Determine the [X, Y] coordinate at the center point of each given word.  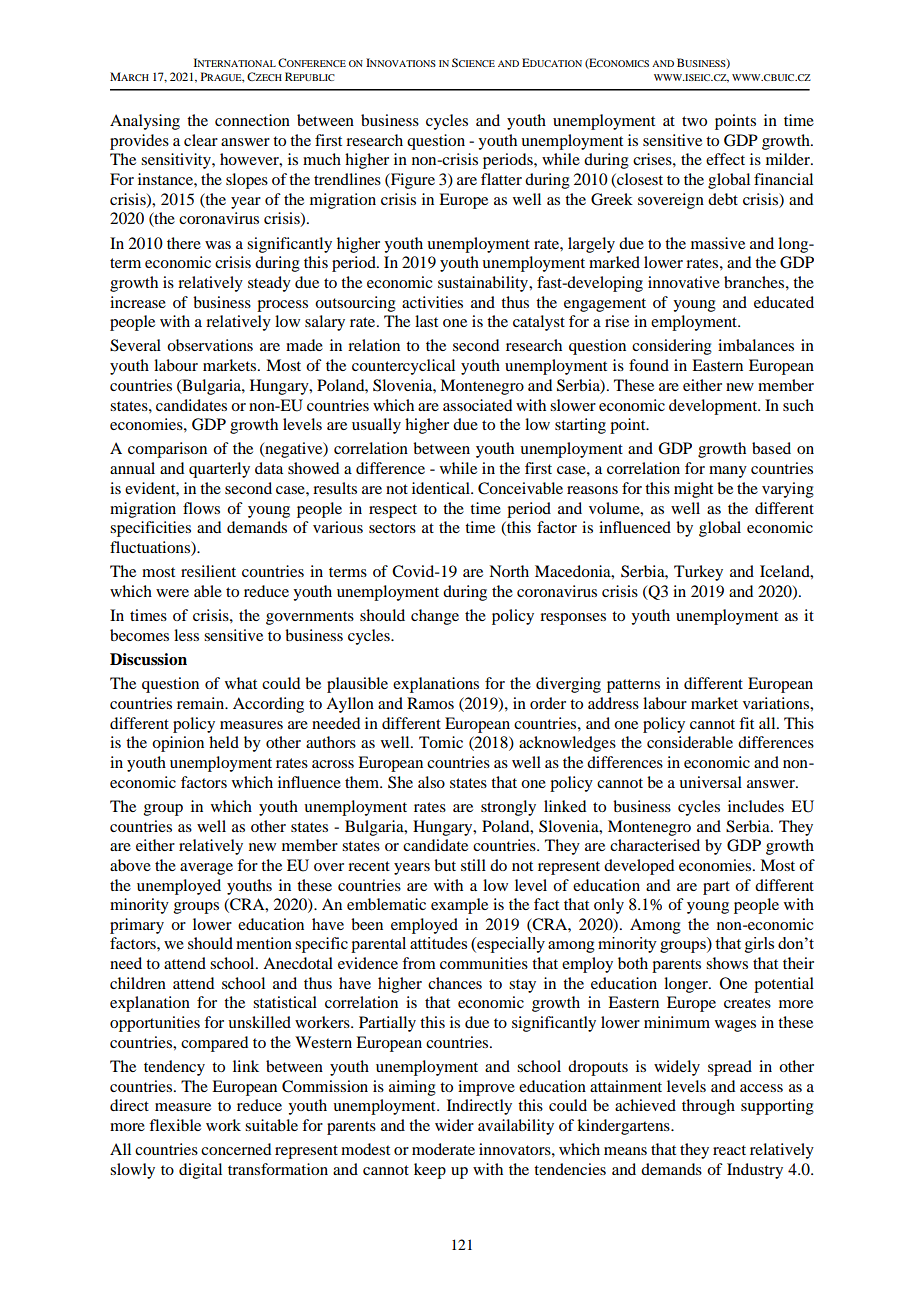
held [224, 742]
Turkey [698, 573]
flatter [501, 179]
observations [210, 345]
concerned [236, 1149]
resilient [208, 571]
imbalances [756, 345]
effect [725, 159]
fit [746, 723]
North [509, 571]
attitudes [438, 943]
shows [727, 963]
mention [264, 943]
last [426, 321]
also [431, 782]
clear [201, 140]
